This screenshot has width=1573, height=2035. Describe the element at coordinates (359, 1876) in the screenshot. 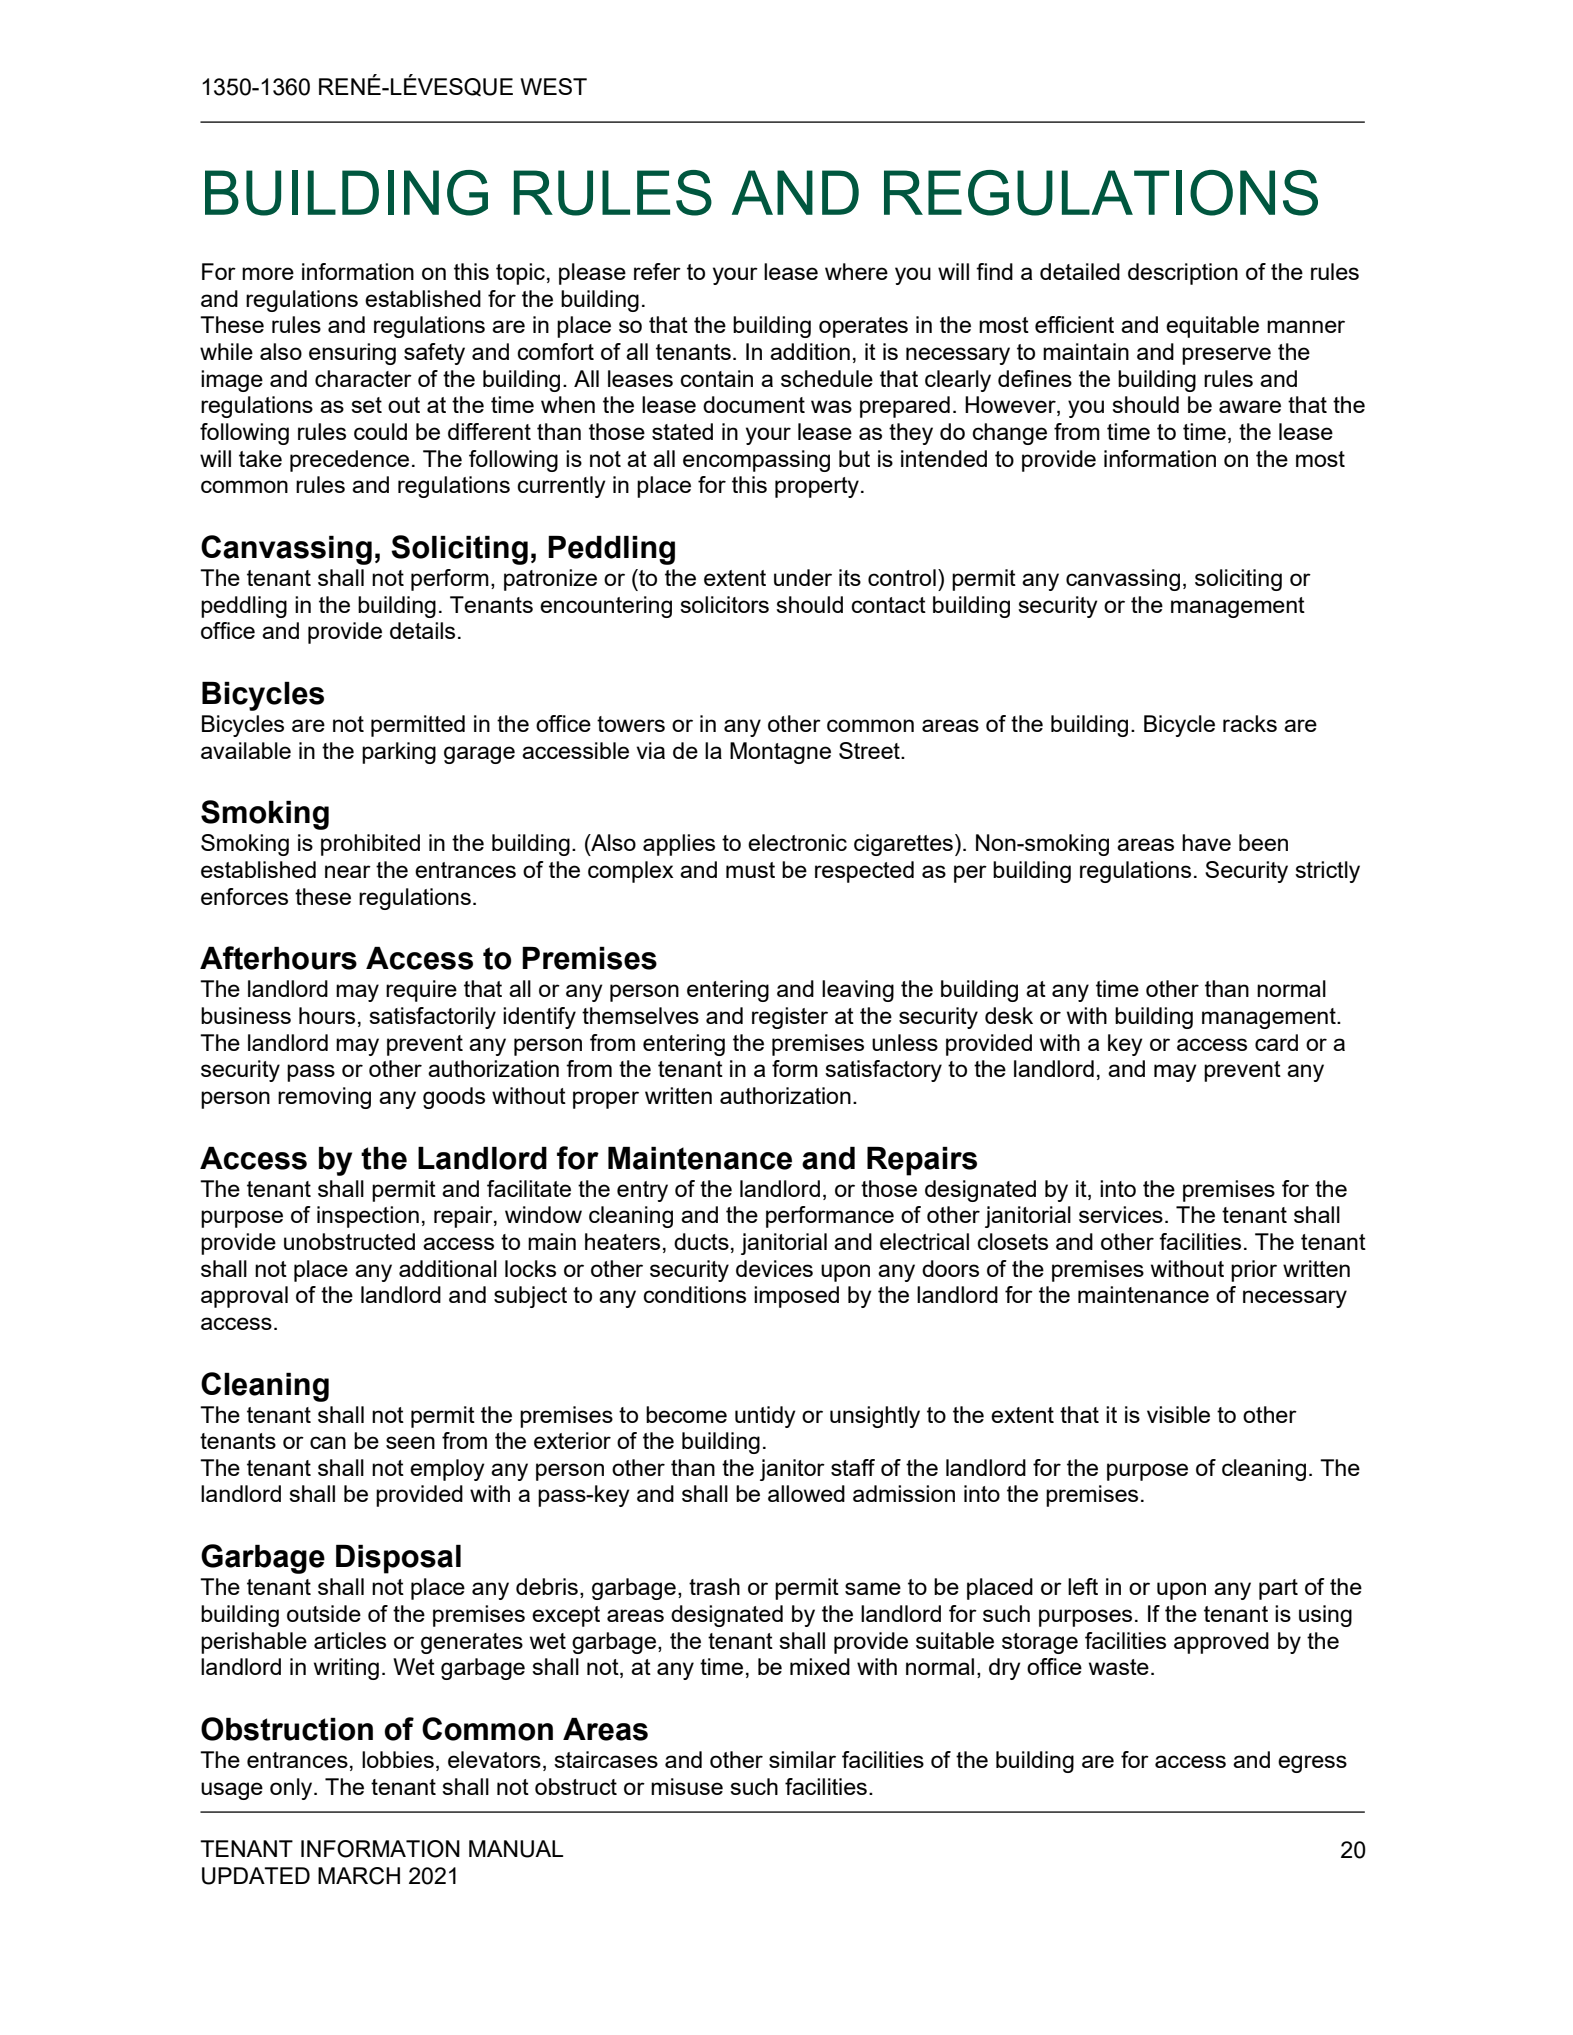

I see `MARCH` at that location.
